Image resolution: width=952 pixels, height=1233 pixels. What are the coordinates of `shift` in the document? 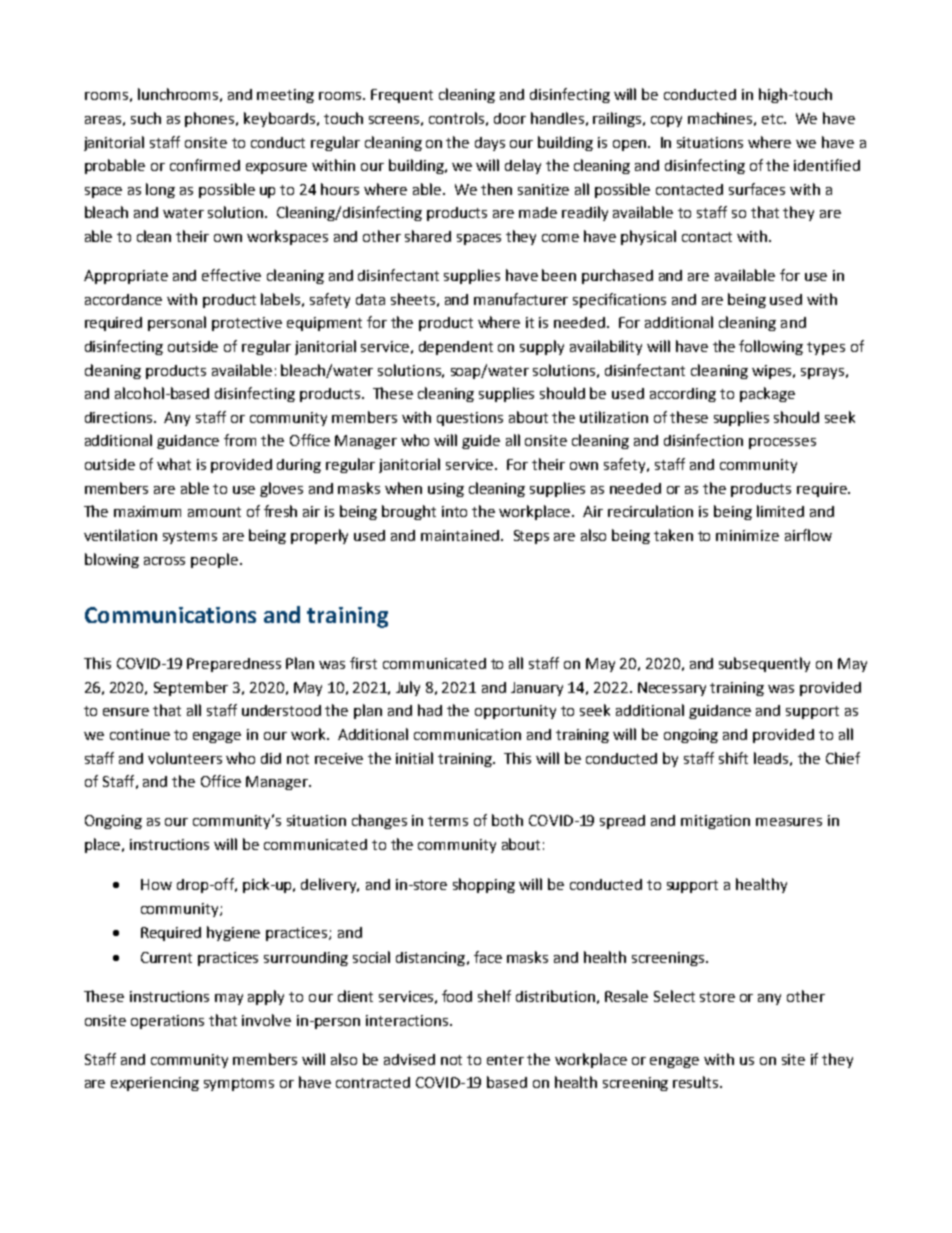 It's located at (733, 758).
